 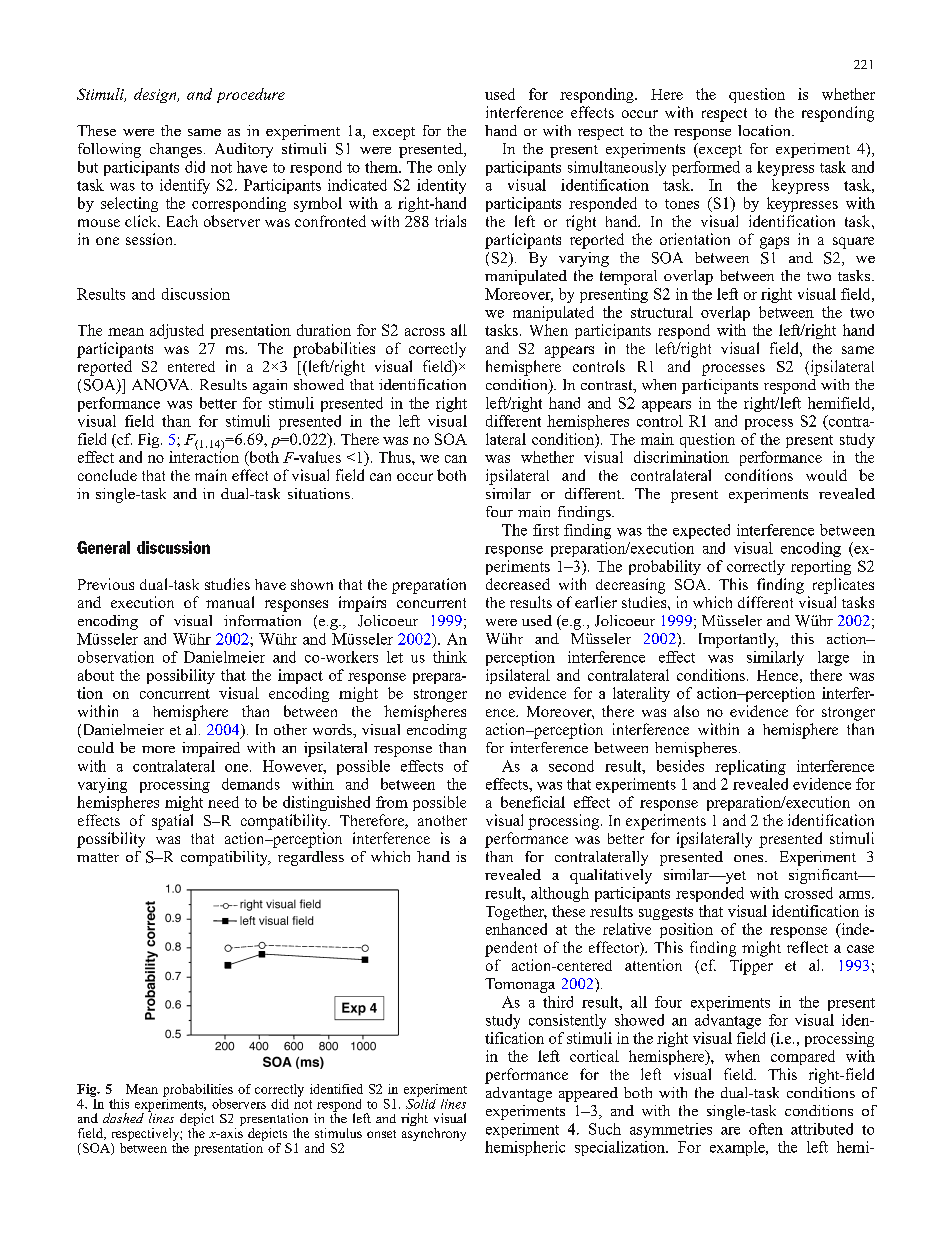 I want to click on dashed, so click(x=123, y=1118).
